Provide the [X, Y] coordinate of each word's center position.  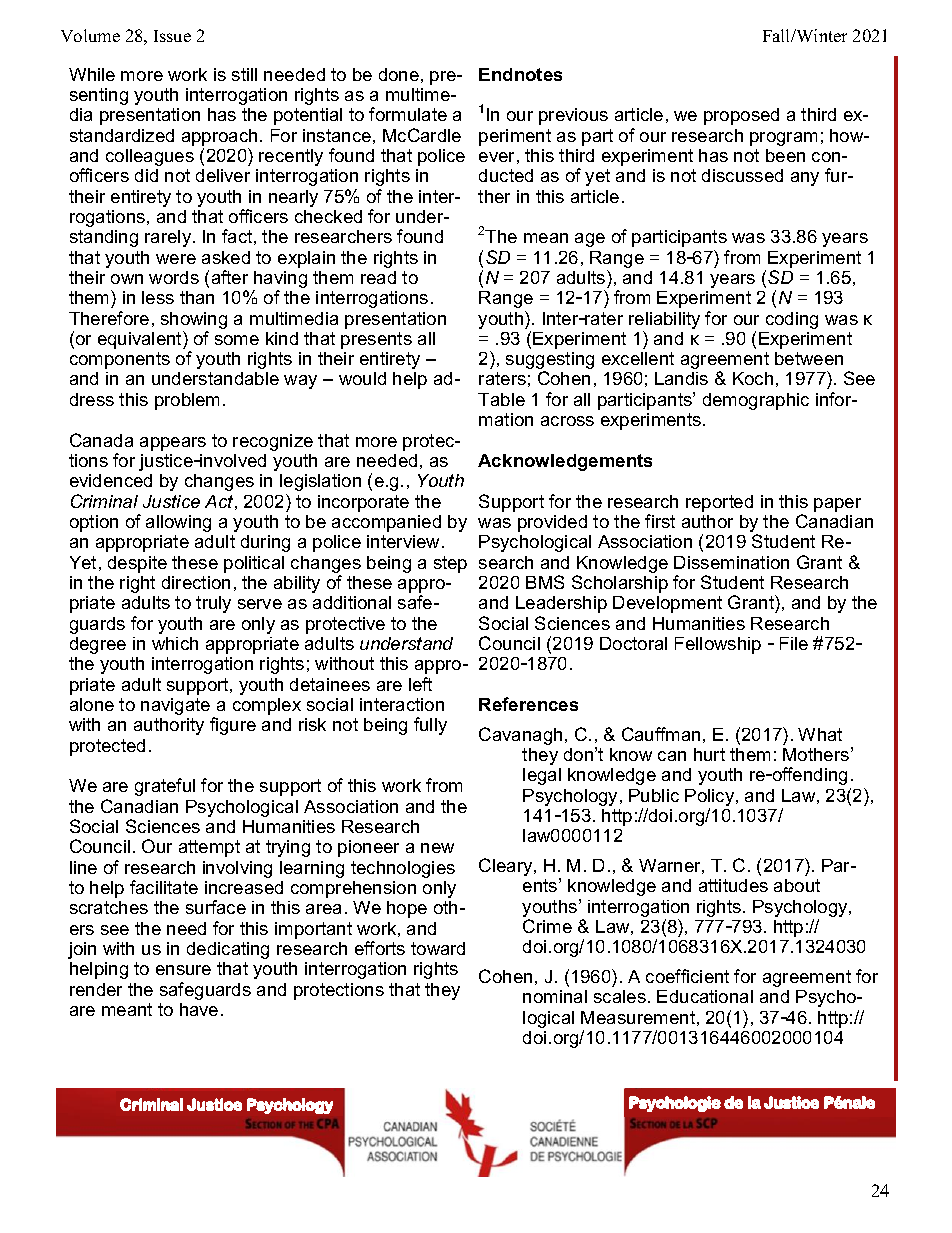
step [450, 564]
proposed [741, 116]
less [158, 297]
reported [719, 503]
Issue [172, 36]
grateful [165, 787]
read [378, 277]
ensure [183, 970]
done [399, 74]
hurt [709, 754]
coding [792, 320]
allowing [178, 523]
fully [430, 726]
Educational [705, 996]
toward [438, 948]
